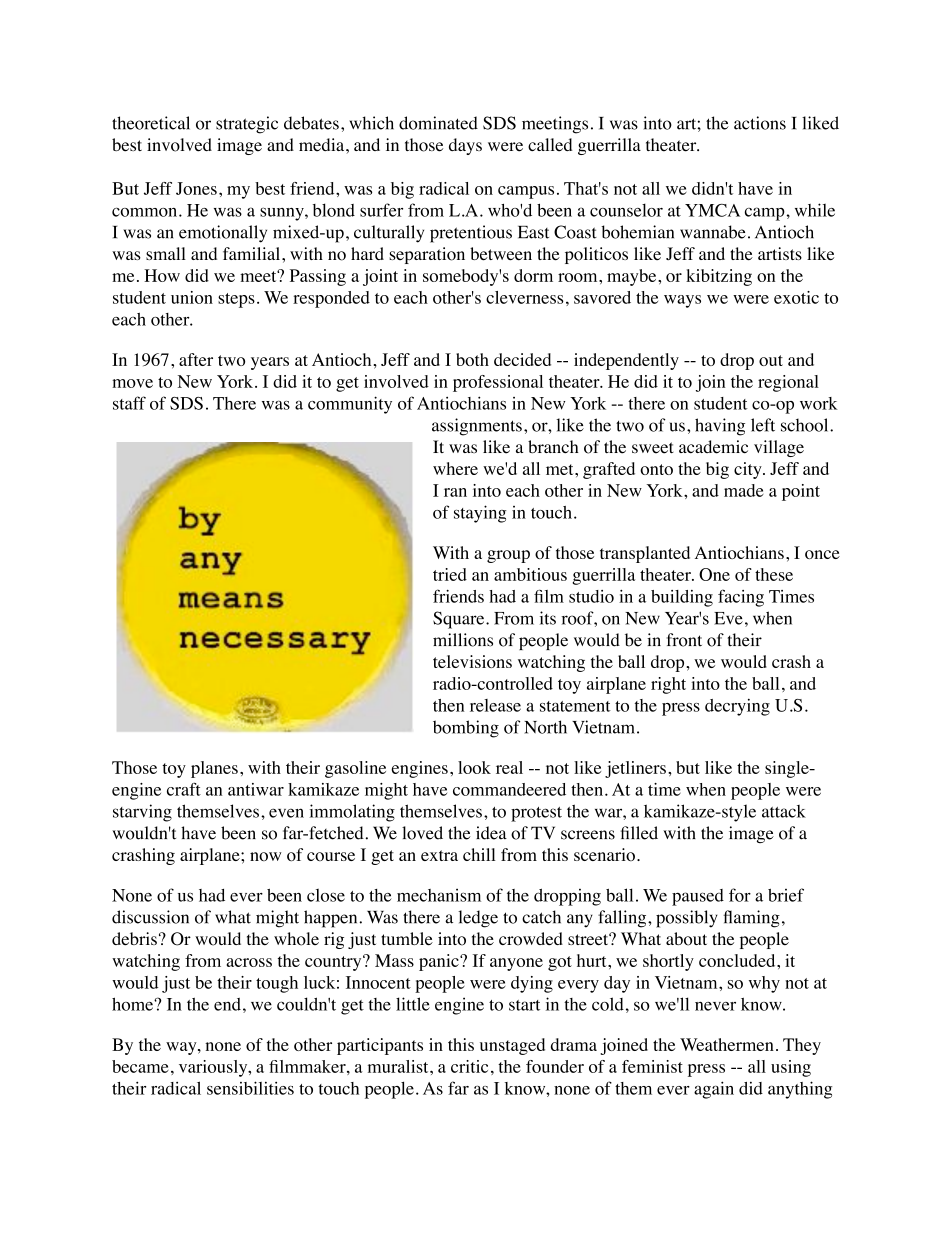  What do you see at coordinates (247, 125) in the image?
I see `strategic` at bounding box center [247, 125].
